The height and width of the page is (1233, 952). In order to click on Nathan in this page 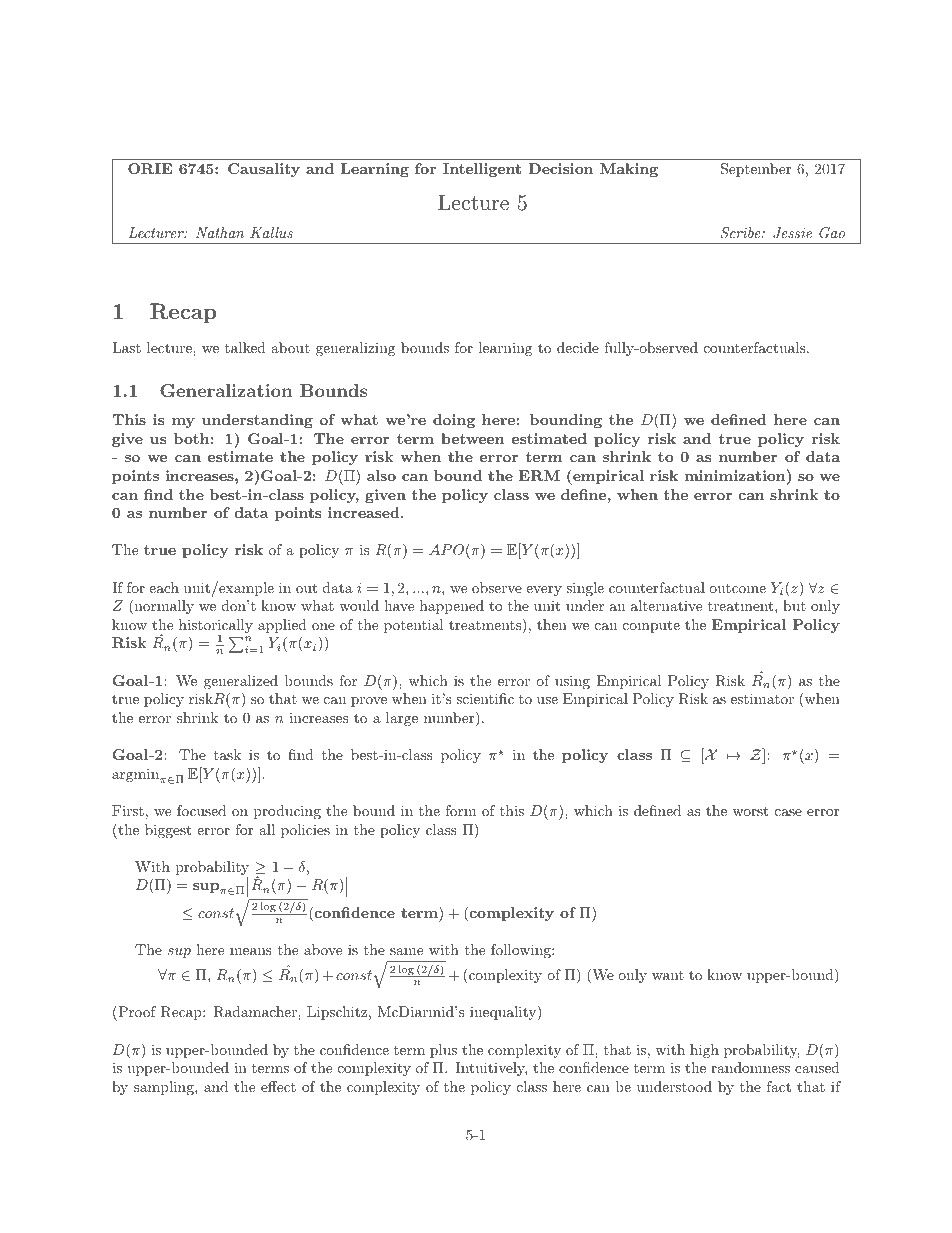, I will do `click(220, 232)`.
